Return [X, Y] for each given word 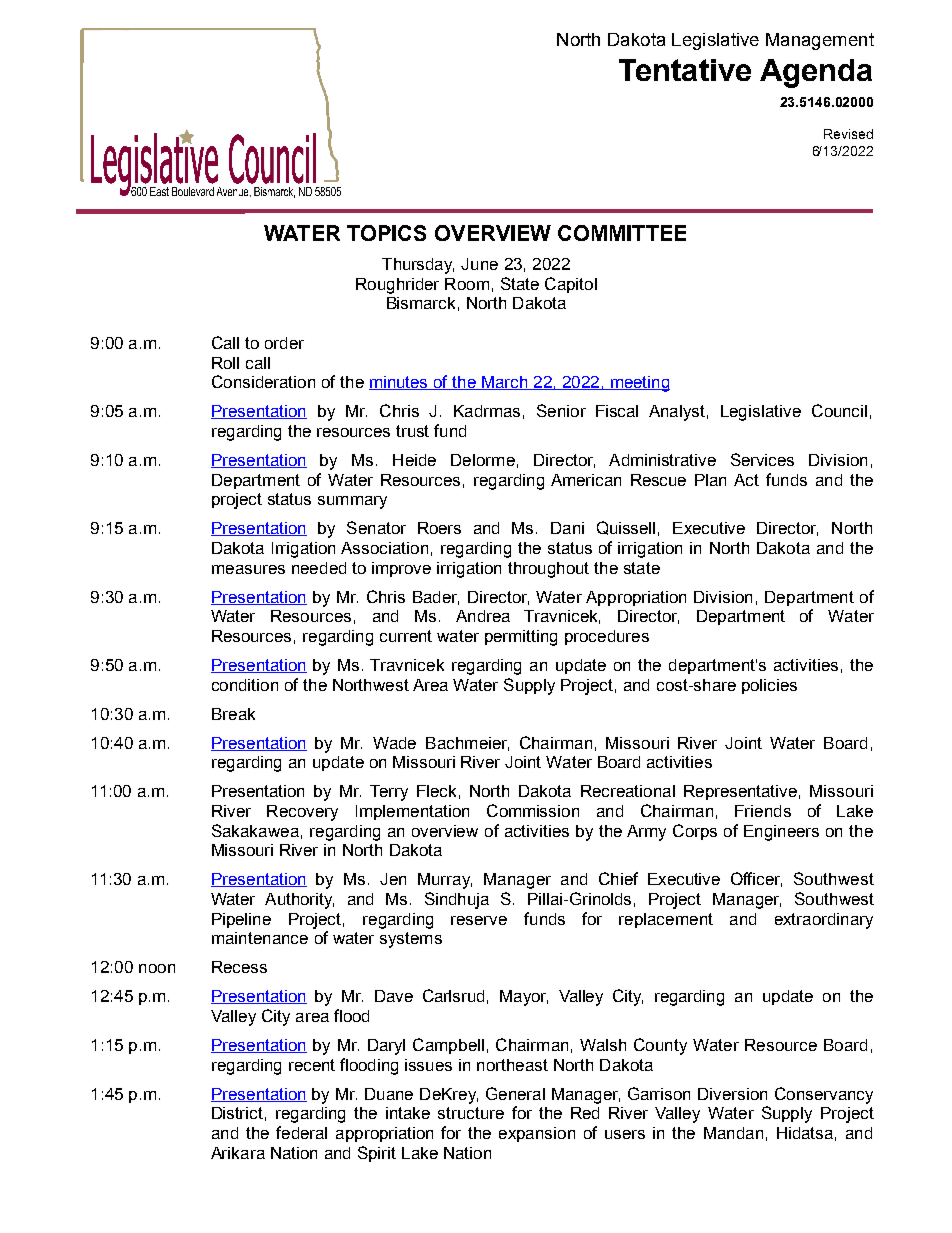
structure [471, 1113]
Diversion [732, 1094]
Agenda [816, 73]
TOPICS [386, 233]
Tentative [685, 70]
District [237, 1113]
